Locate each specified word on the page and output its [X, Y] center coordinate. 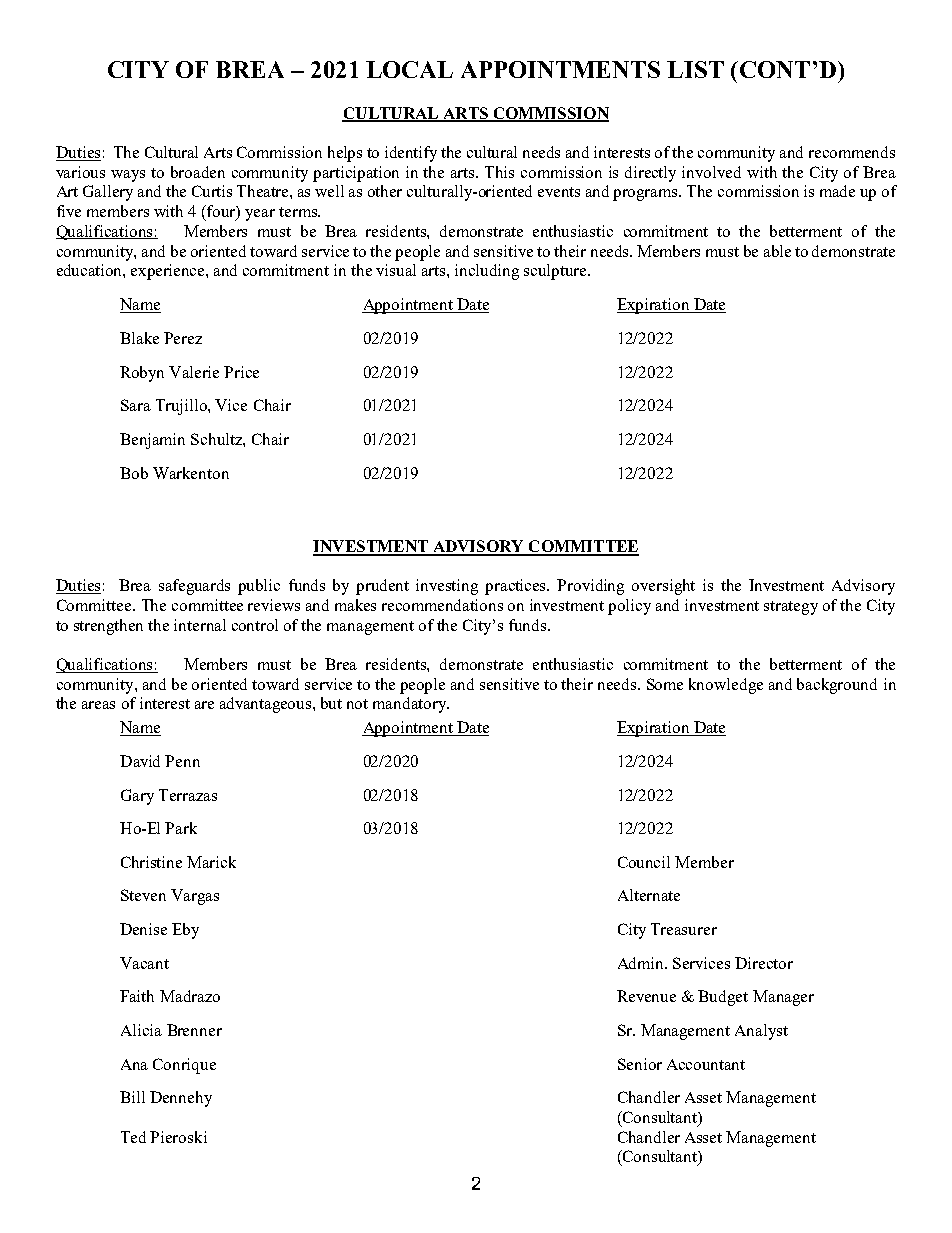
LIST [695, 69]
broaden [198, 172]
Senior [640, 1064]
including [487, 272]
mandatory [410, 705]
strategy [791, 608]
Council [644, 862]
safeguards [194, 587]
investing [447, 587]
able [777, 251]
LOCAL [409, 69]
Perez [183, 338]
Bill [132, 1097]
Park [181, 828]
